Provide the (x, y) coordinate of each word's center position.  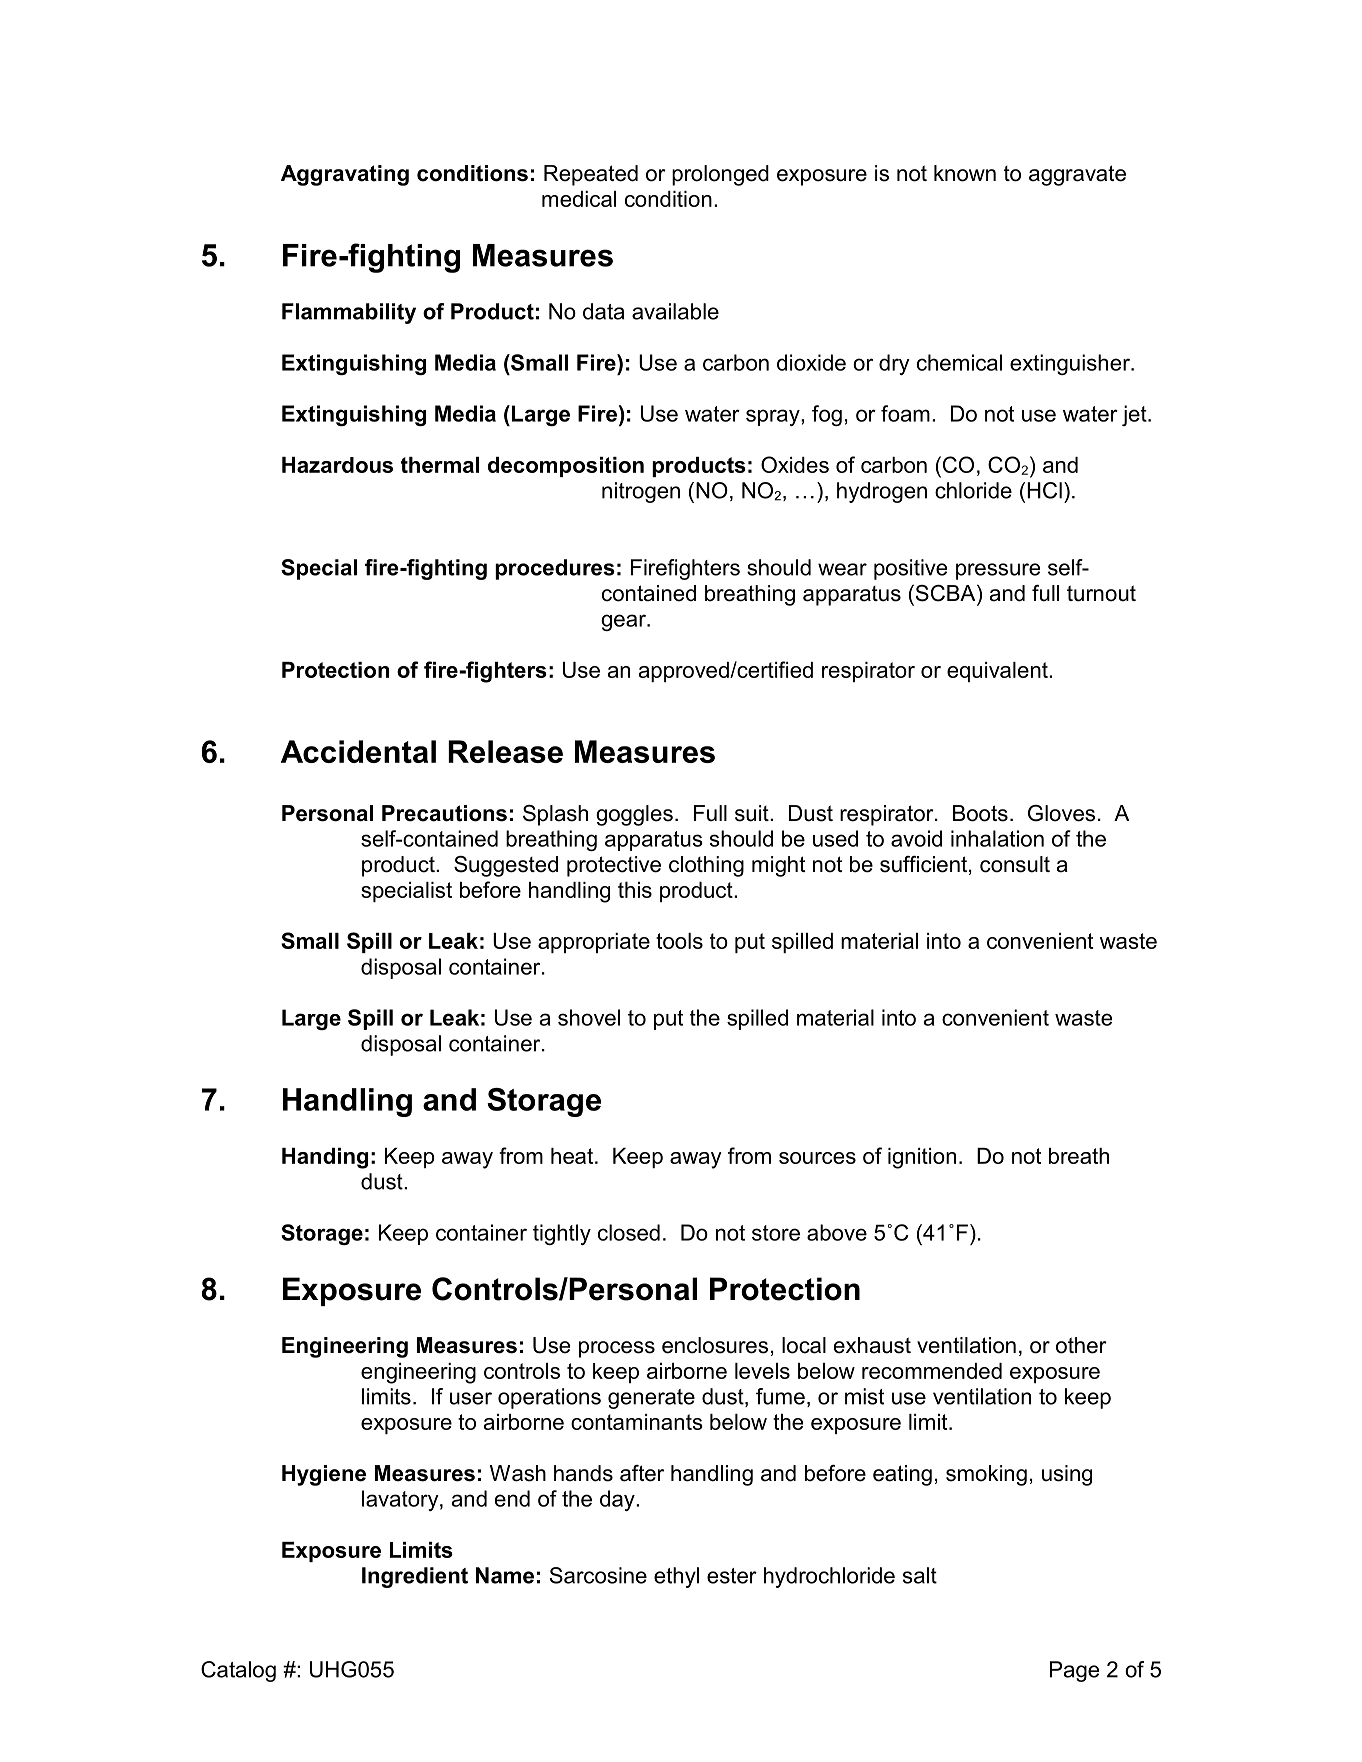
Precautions (444, 813)
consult (1015, 864)
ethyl (676, 1577)
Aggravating (345, 175)
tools (679, 941)
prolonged (720, 175)
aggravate (1077, 175)
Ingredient (415, 1577)
